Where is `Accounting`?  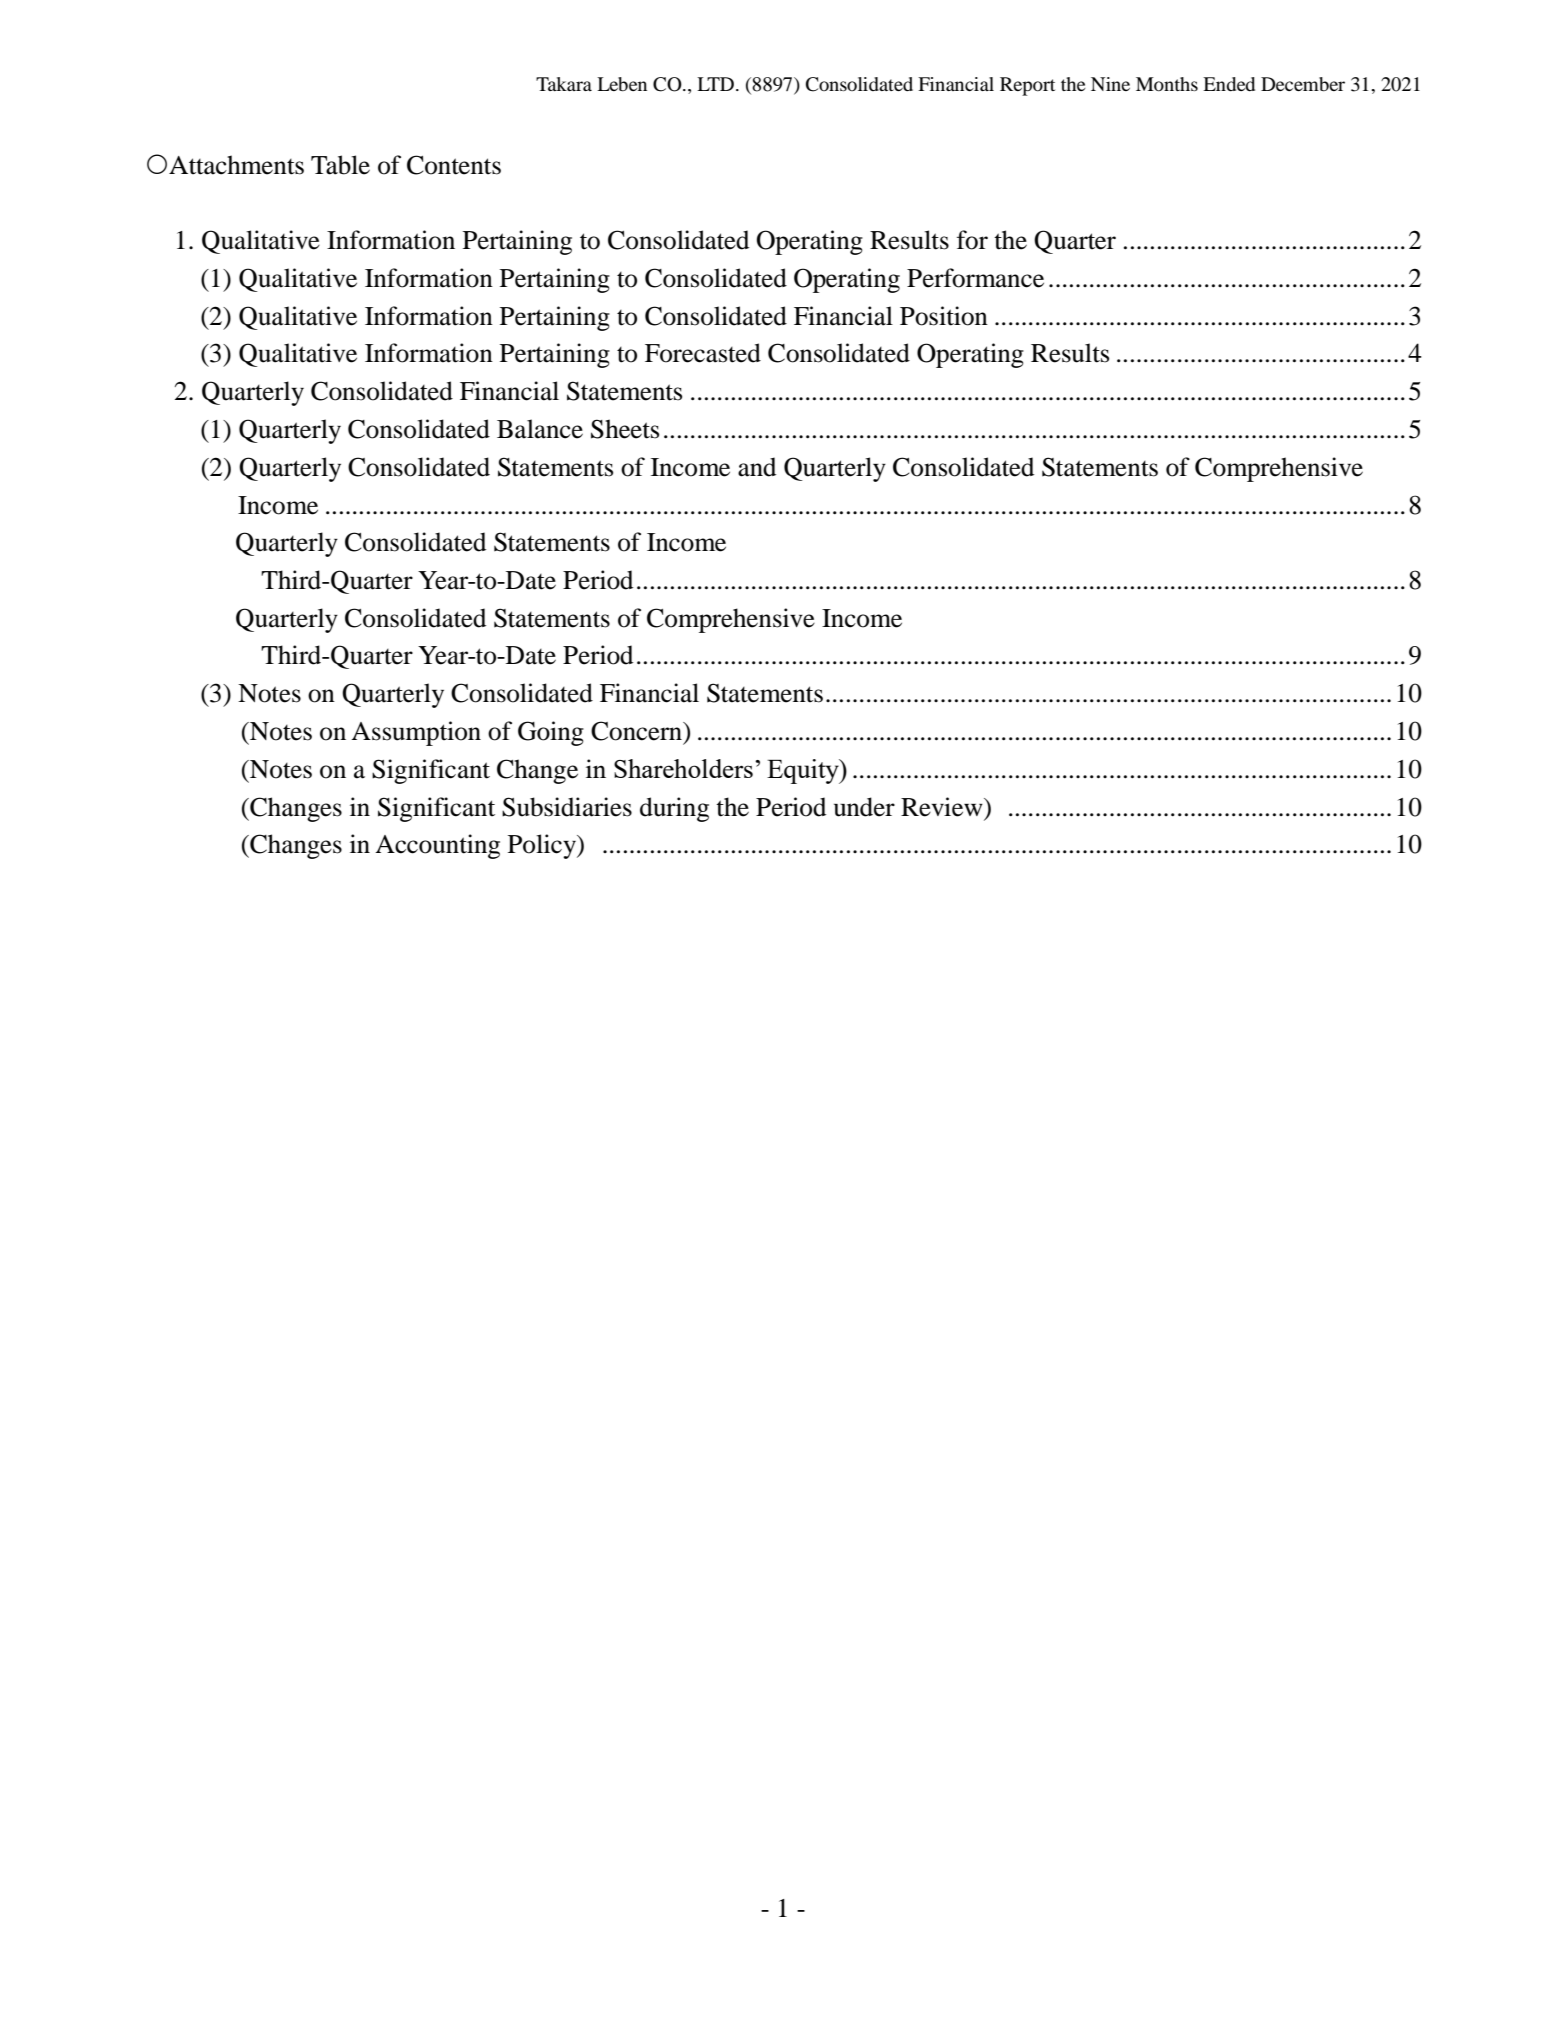
Accounting is located at coordinates (437, 846).
